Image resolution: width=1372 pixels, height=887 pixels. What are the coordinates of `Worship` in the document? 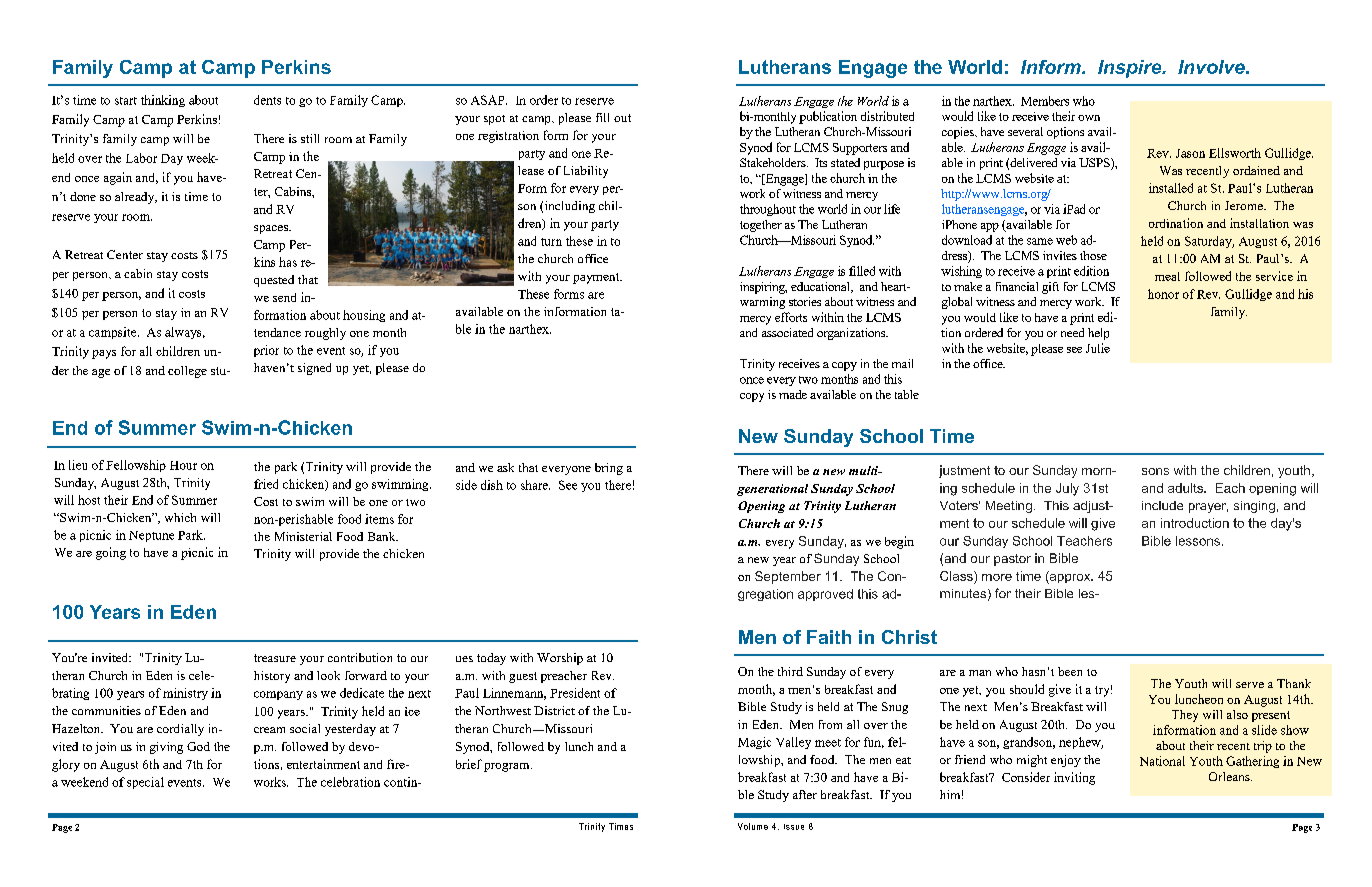 It's located at (560, 659).
